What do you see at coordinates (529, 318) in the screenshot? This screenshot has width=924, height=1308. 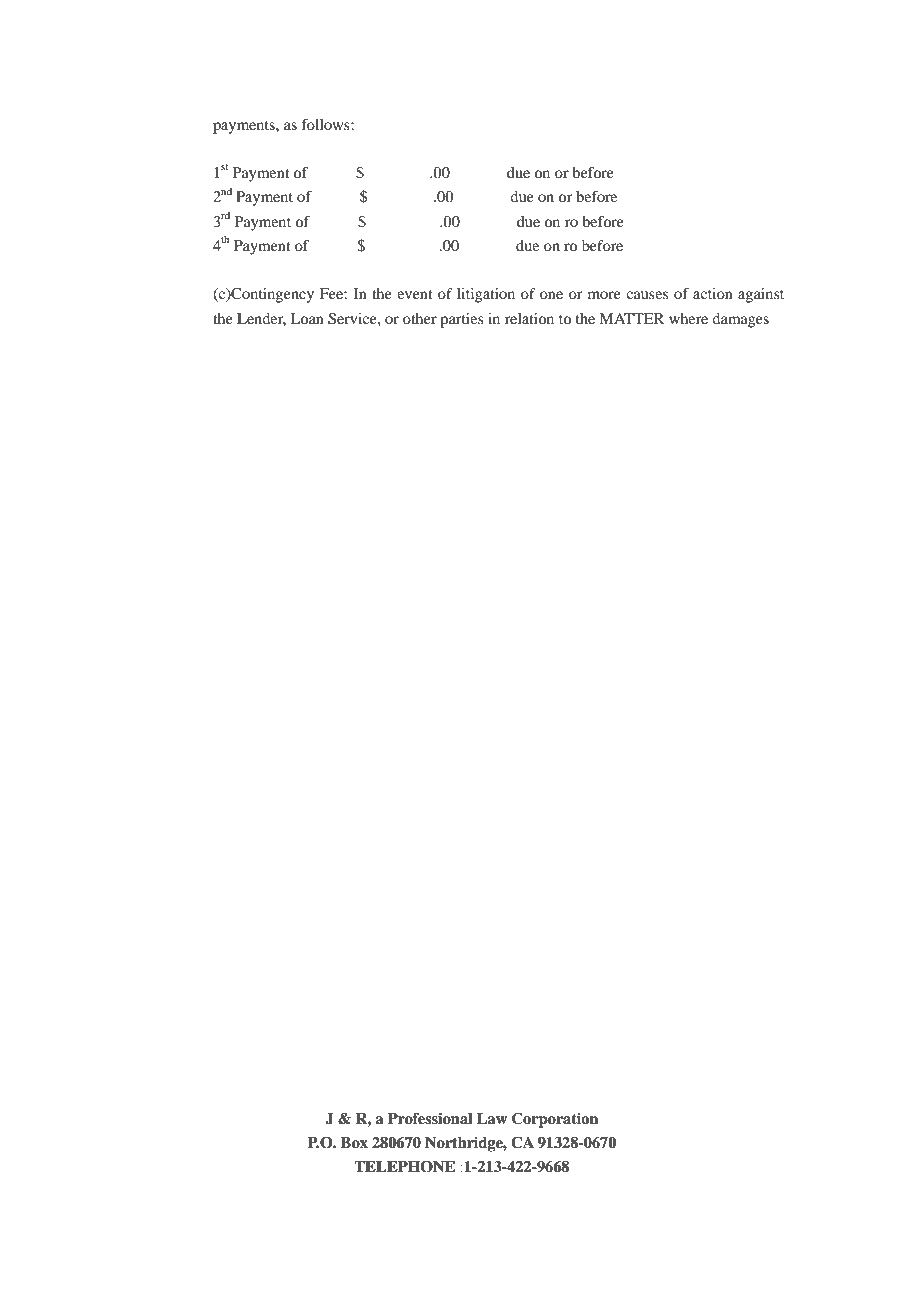 I see `relation` at bounding box center [529, 318].
